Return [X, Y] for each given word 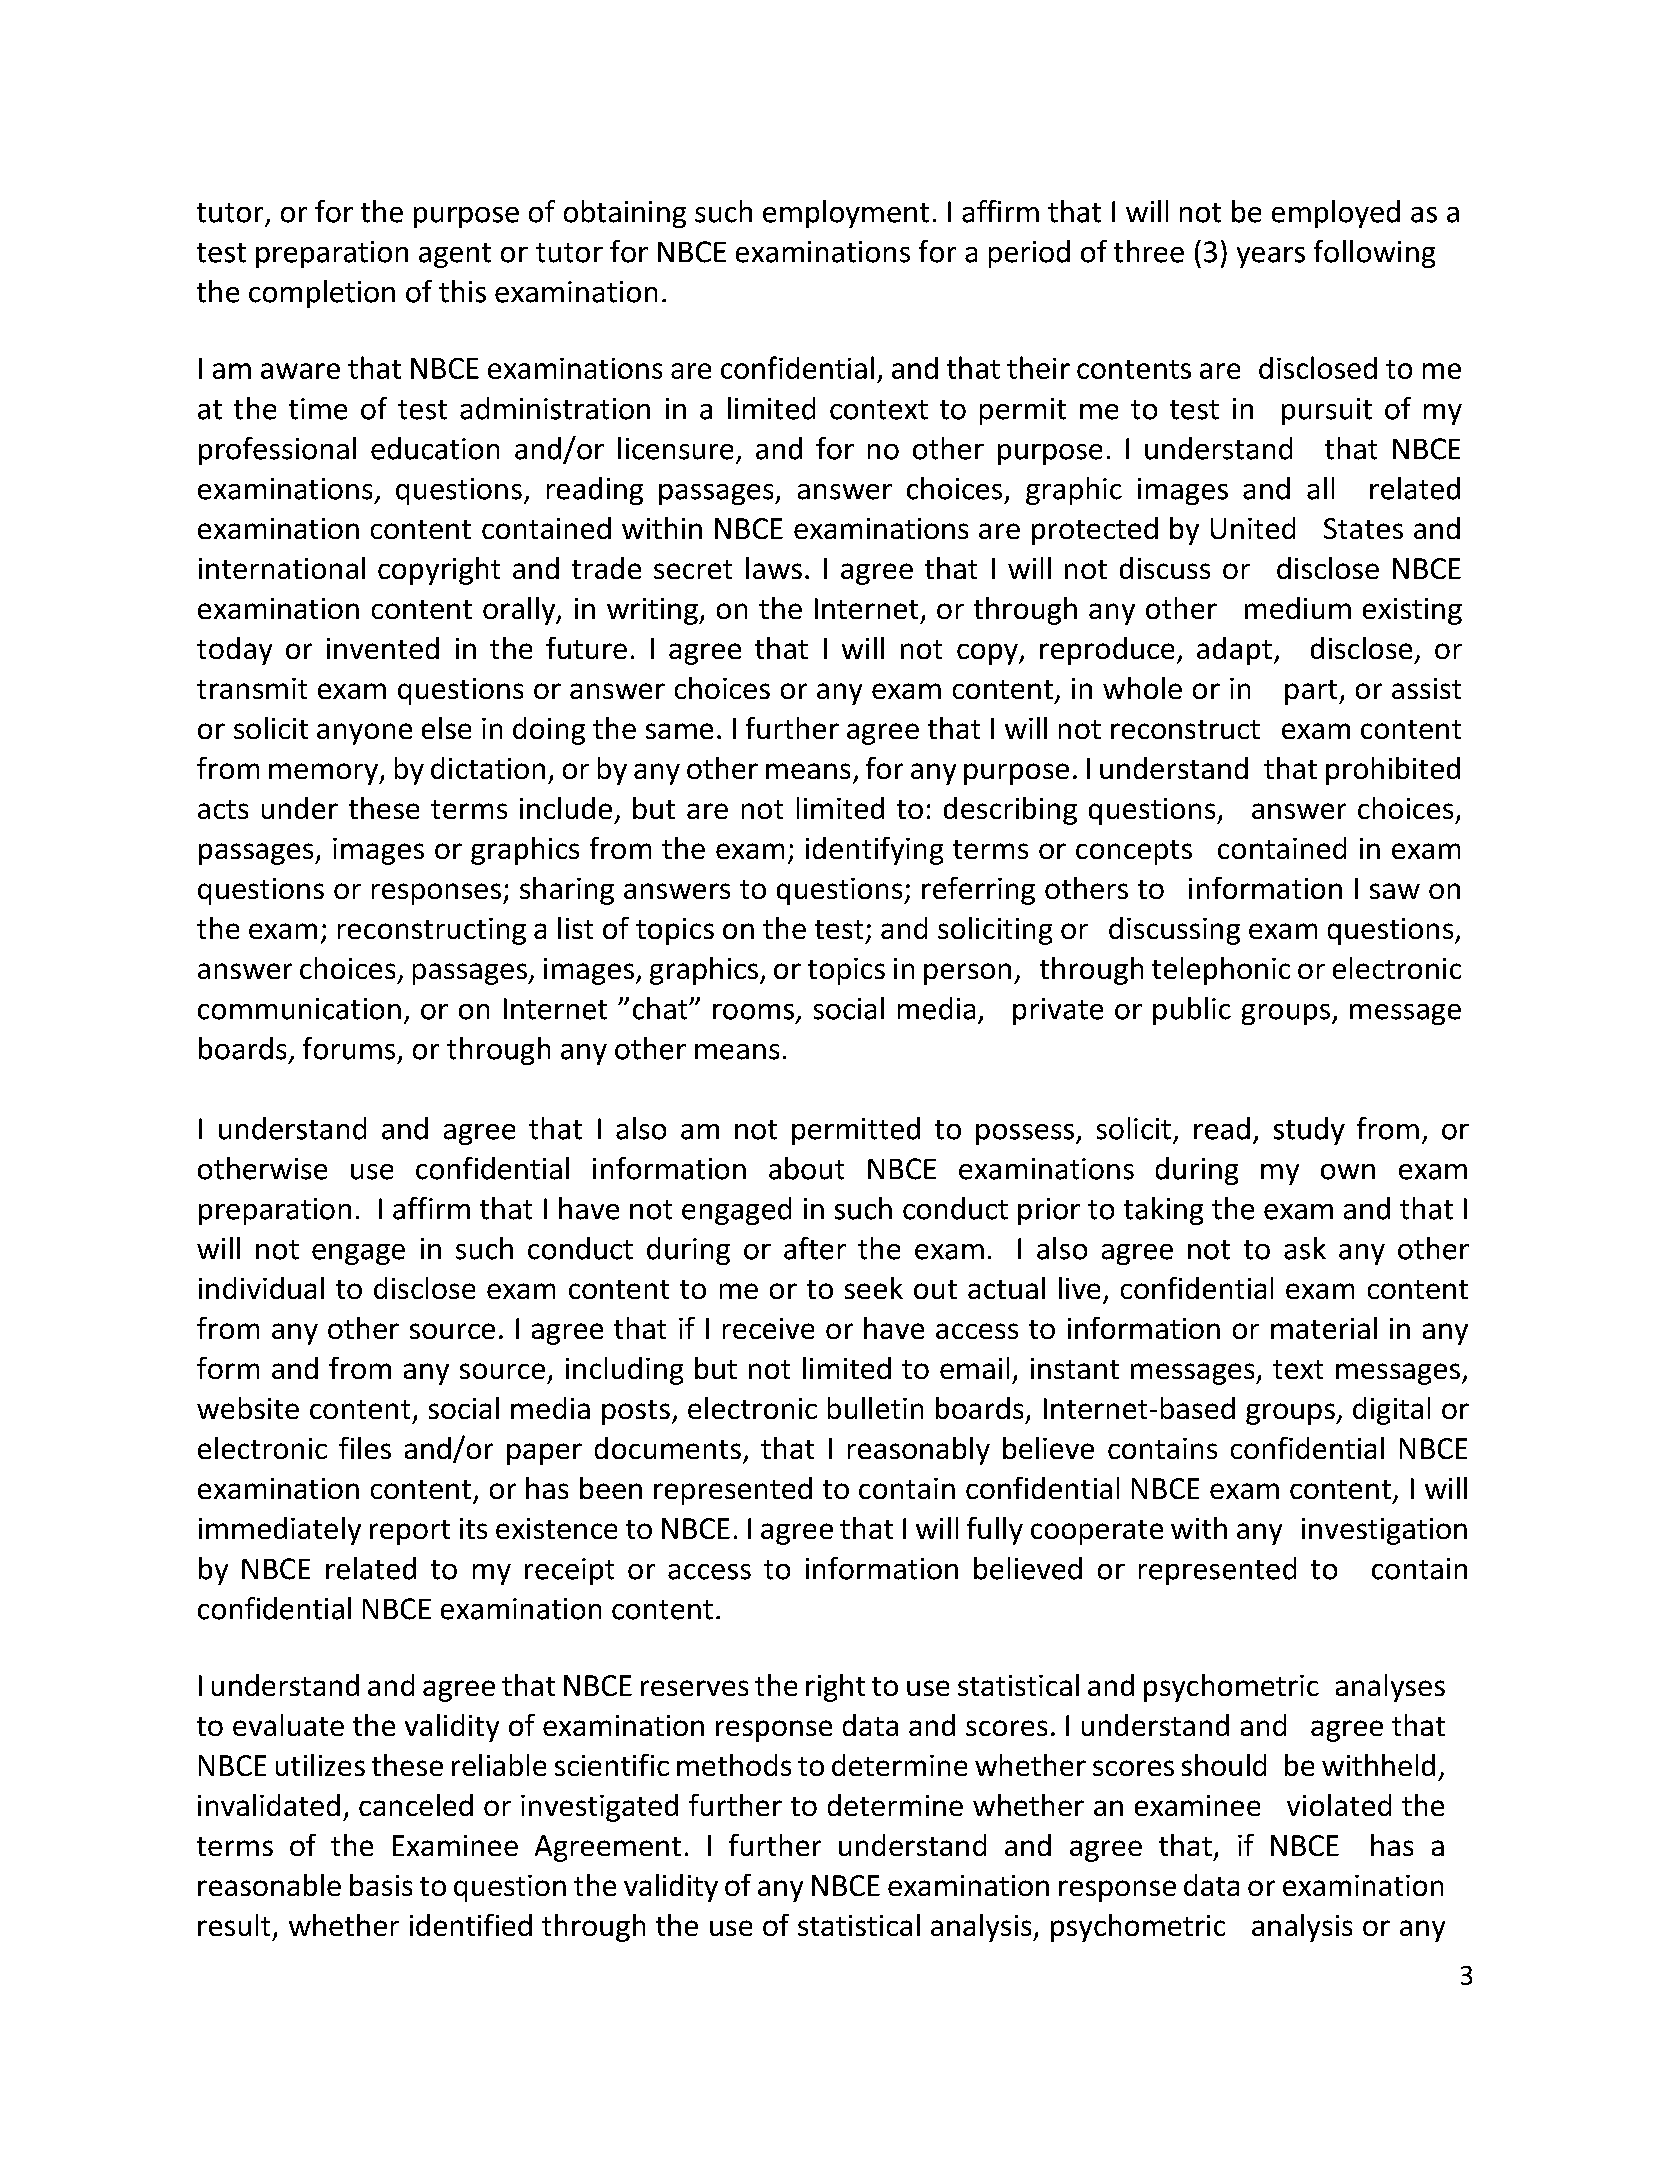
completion [322, 294]
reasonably [919, 1451]
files [365, 1448]
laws [774, 568]
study [1309, 1131]
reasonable [269, 1885]
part [1312, 692]
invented [383, 648]
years [1271, 257]
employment [846, 214]
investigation [1384, 1531]
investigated [599, 1808]
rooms [753, 1012]
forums [349, 1048]
